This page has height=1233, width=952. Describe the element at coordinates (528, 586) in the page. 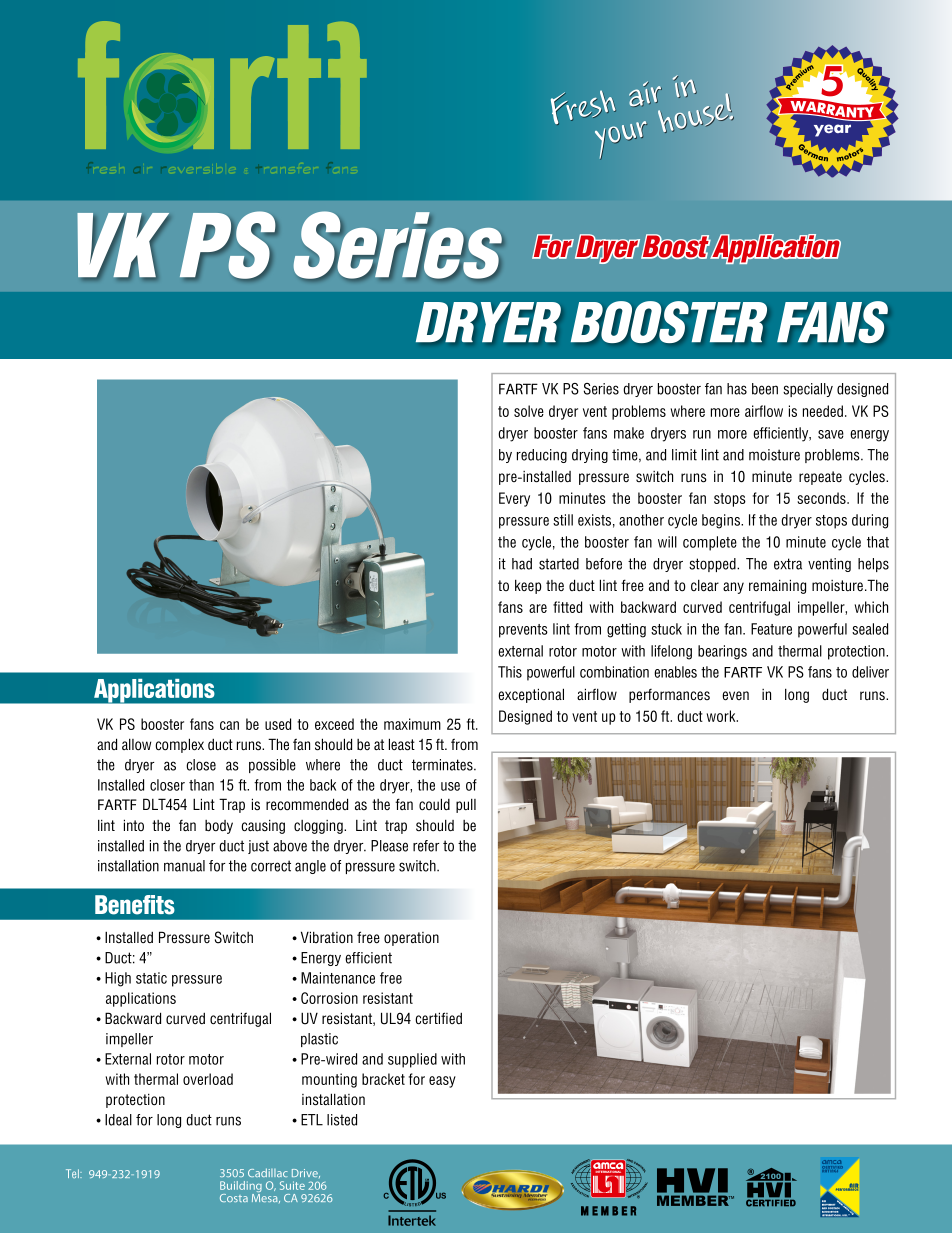

I see `keep` at that location.
